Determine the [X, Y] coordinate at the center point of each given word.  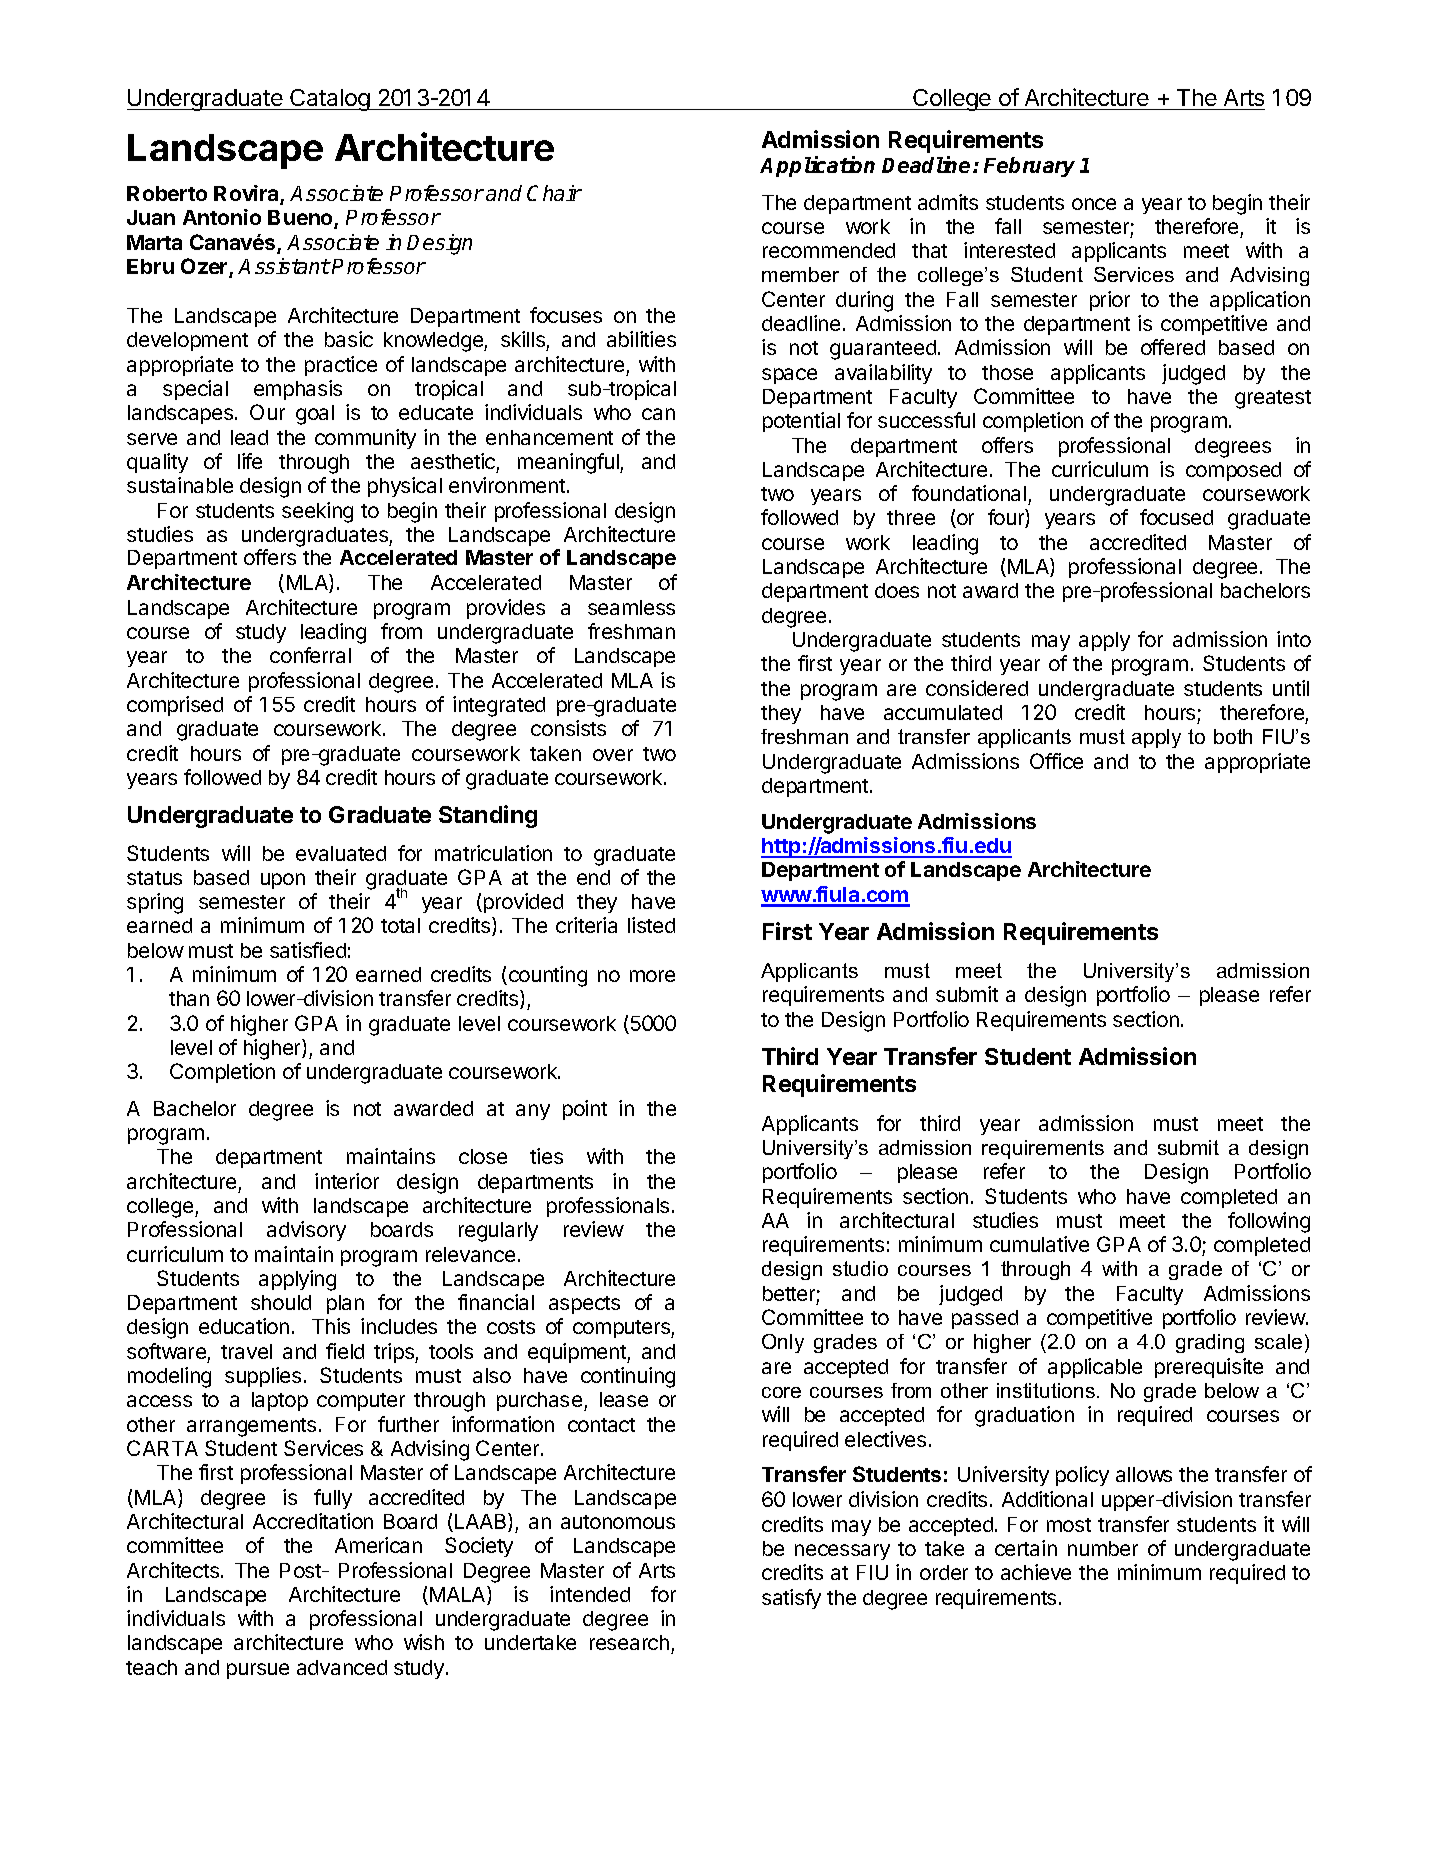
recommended [829, 250]
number [1103, 1548]
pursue [258, 1671]
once [1094, 204]
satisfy [791, 1599]
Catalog [330, 100]
